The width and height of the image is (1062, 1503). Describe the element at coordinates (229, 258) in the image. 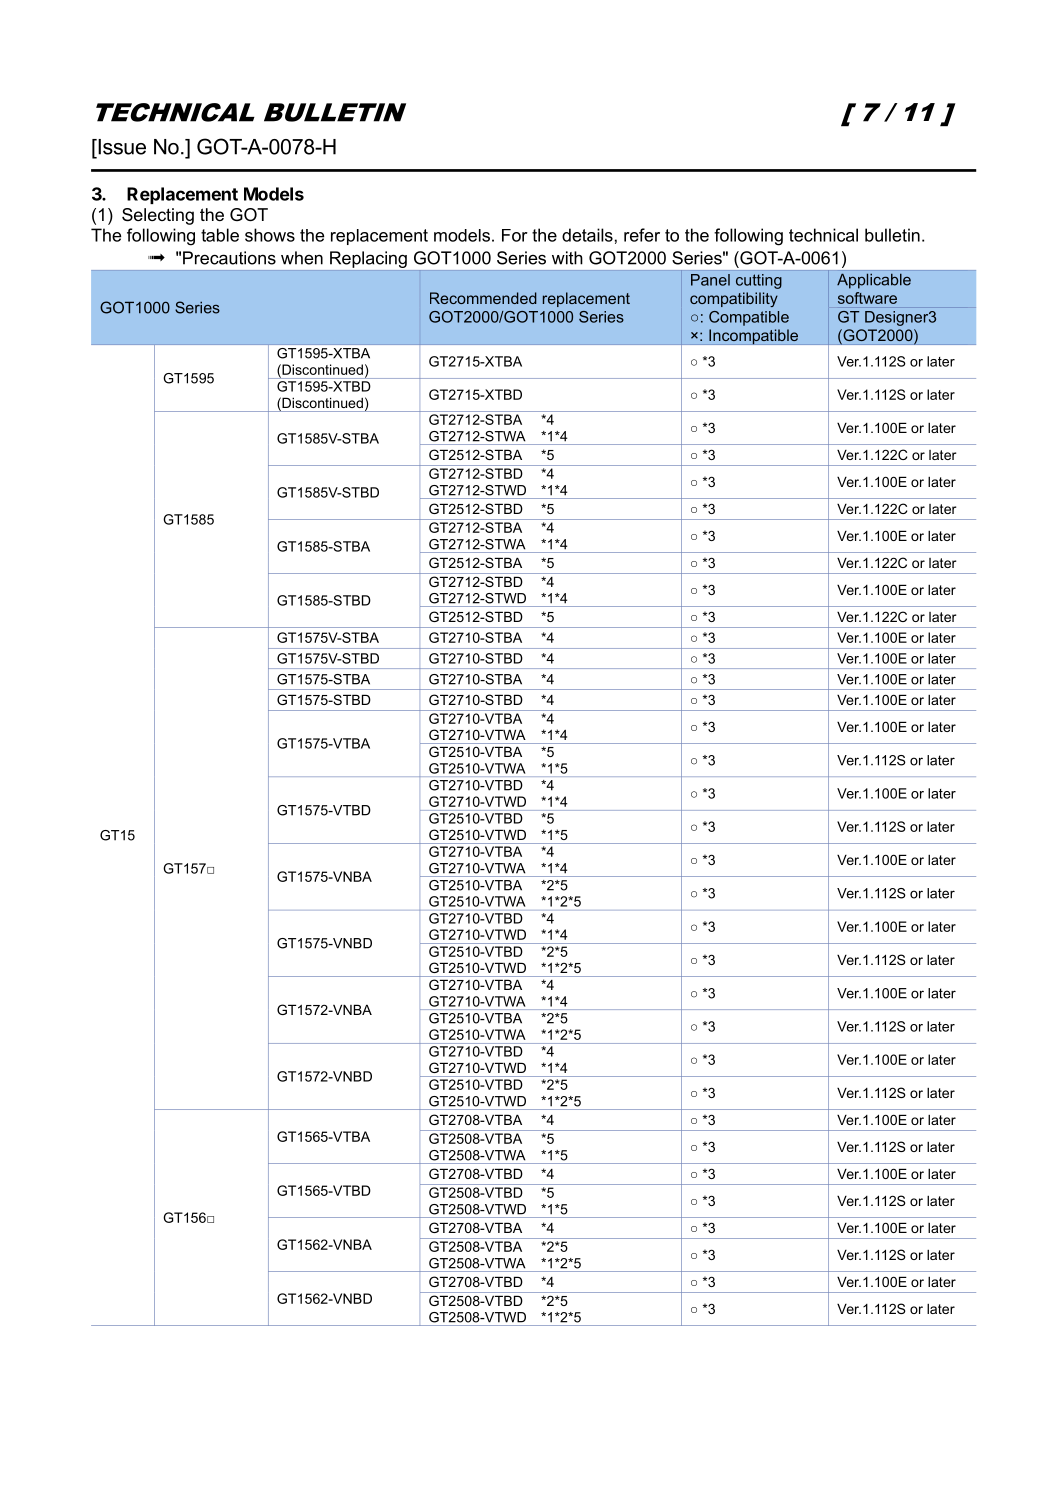

I see `Precautions` at that location.
